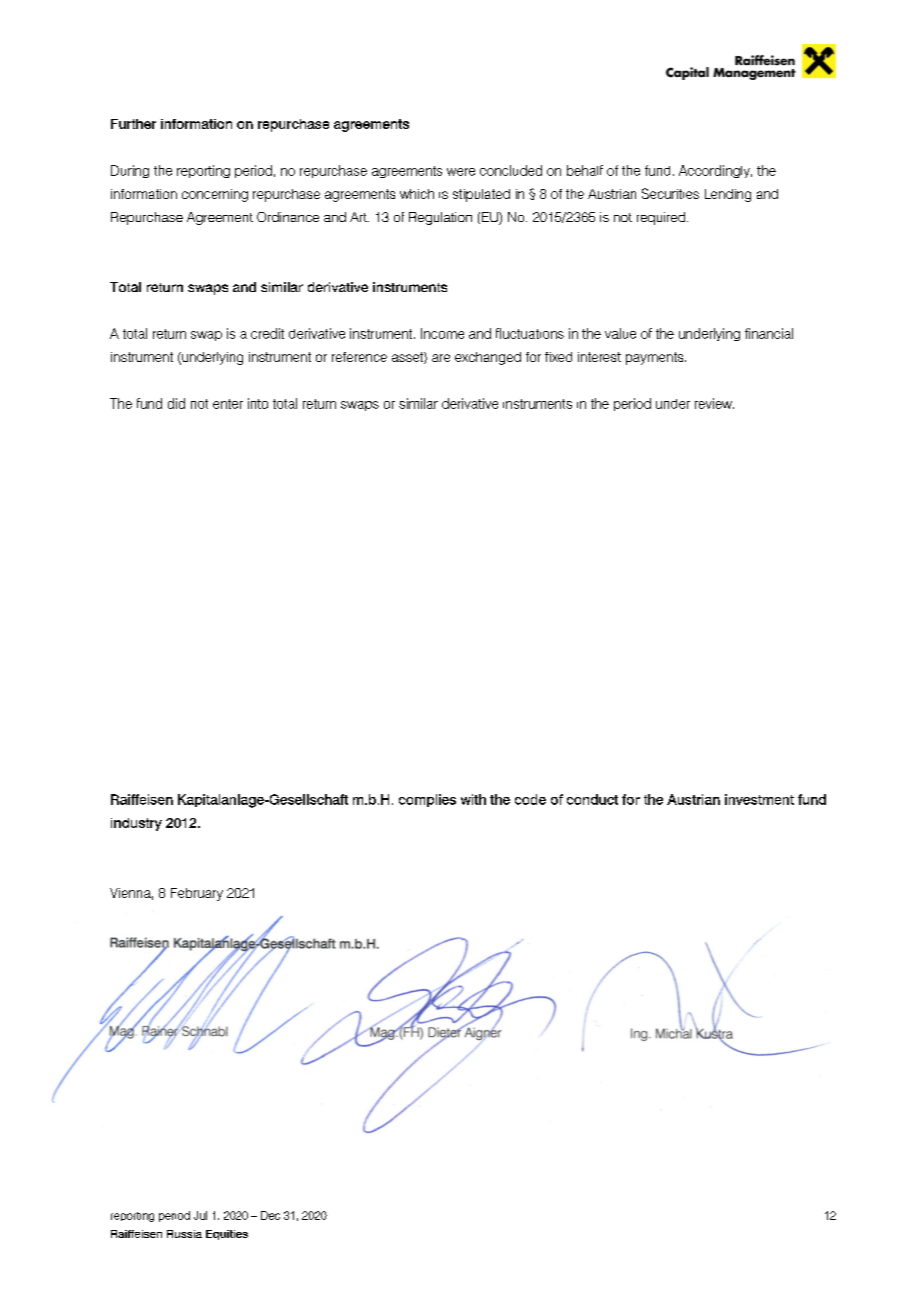 The width and height of the screenshot is (924, 1308). What do you see at coordinates (592, 799) in the screenshot?
I see `conduct` at bounding box center [592, 799].
